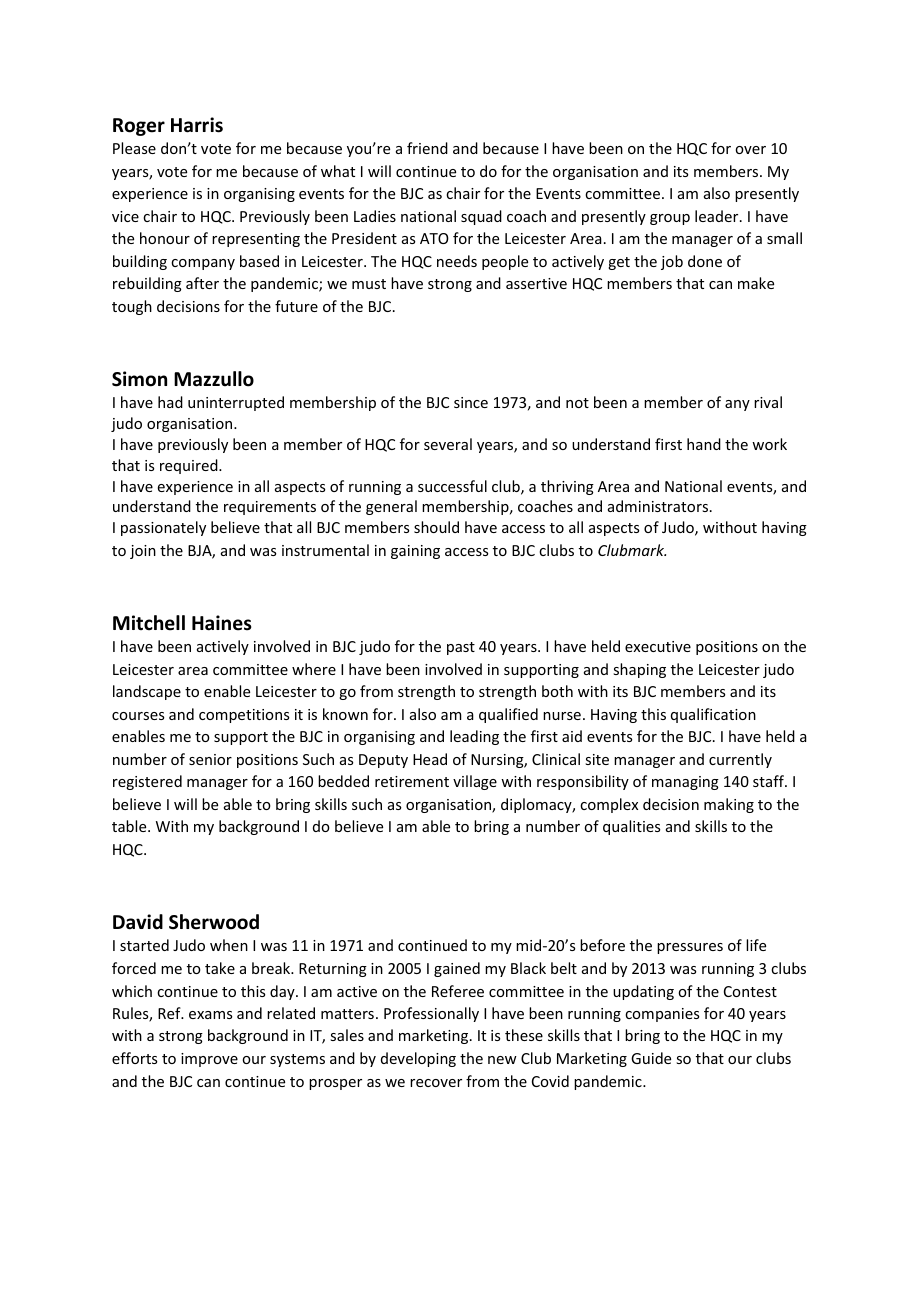 The height and width of the screenshot is (1308, 924). I want to click on Harris, so click(197, 125).
